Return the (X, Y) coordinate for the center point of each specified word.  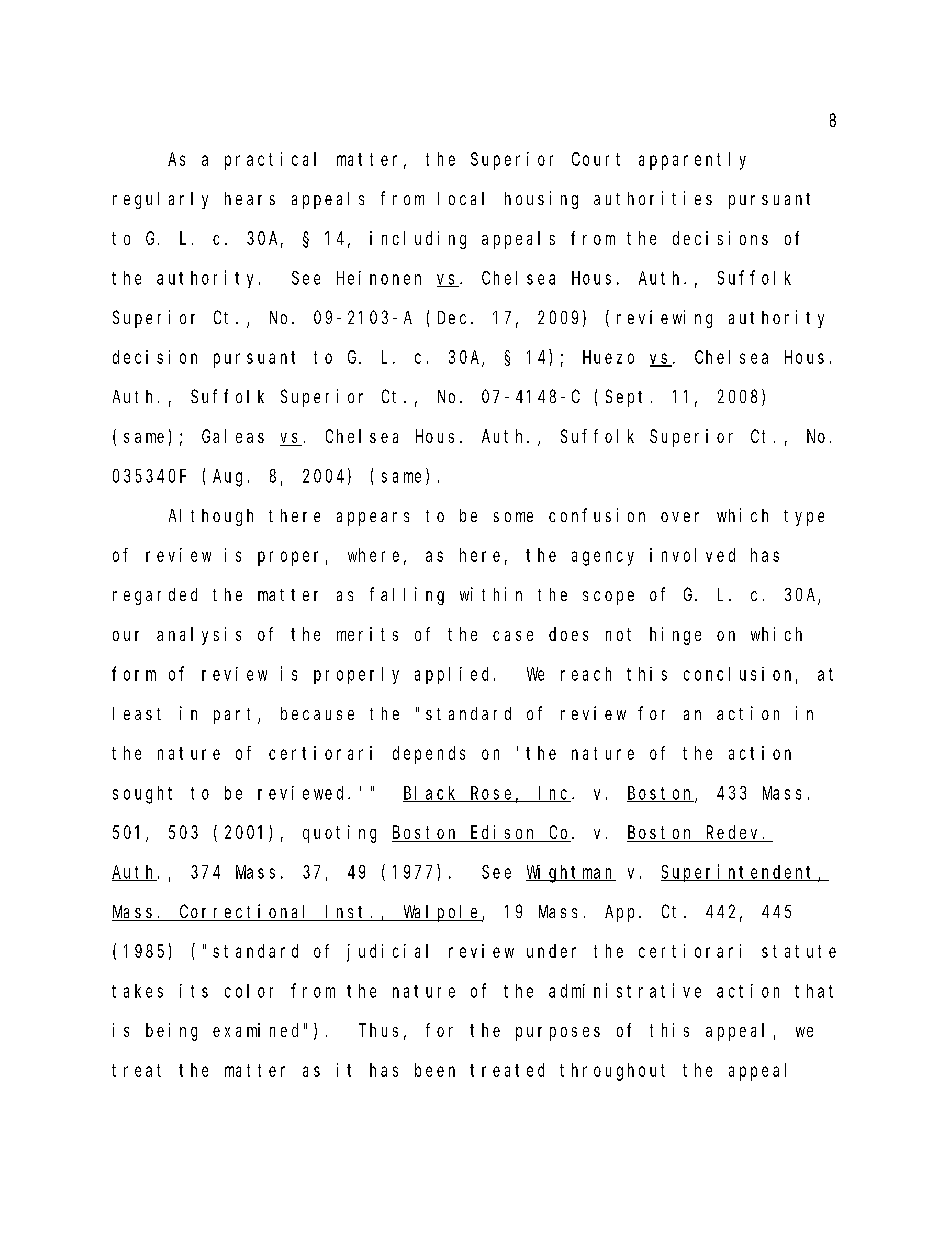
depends (429, 755)
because (317, 713)
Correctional (246, 912)
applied (455, 675)
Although (211, 517)
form (134, 673)
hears (250, 198)
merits (367, 634)
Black (432, 794)
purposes (558, 1034)
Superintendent (740, 873)
